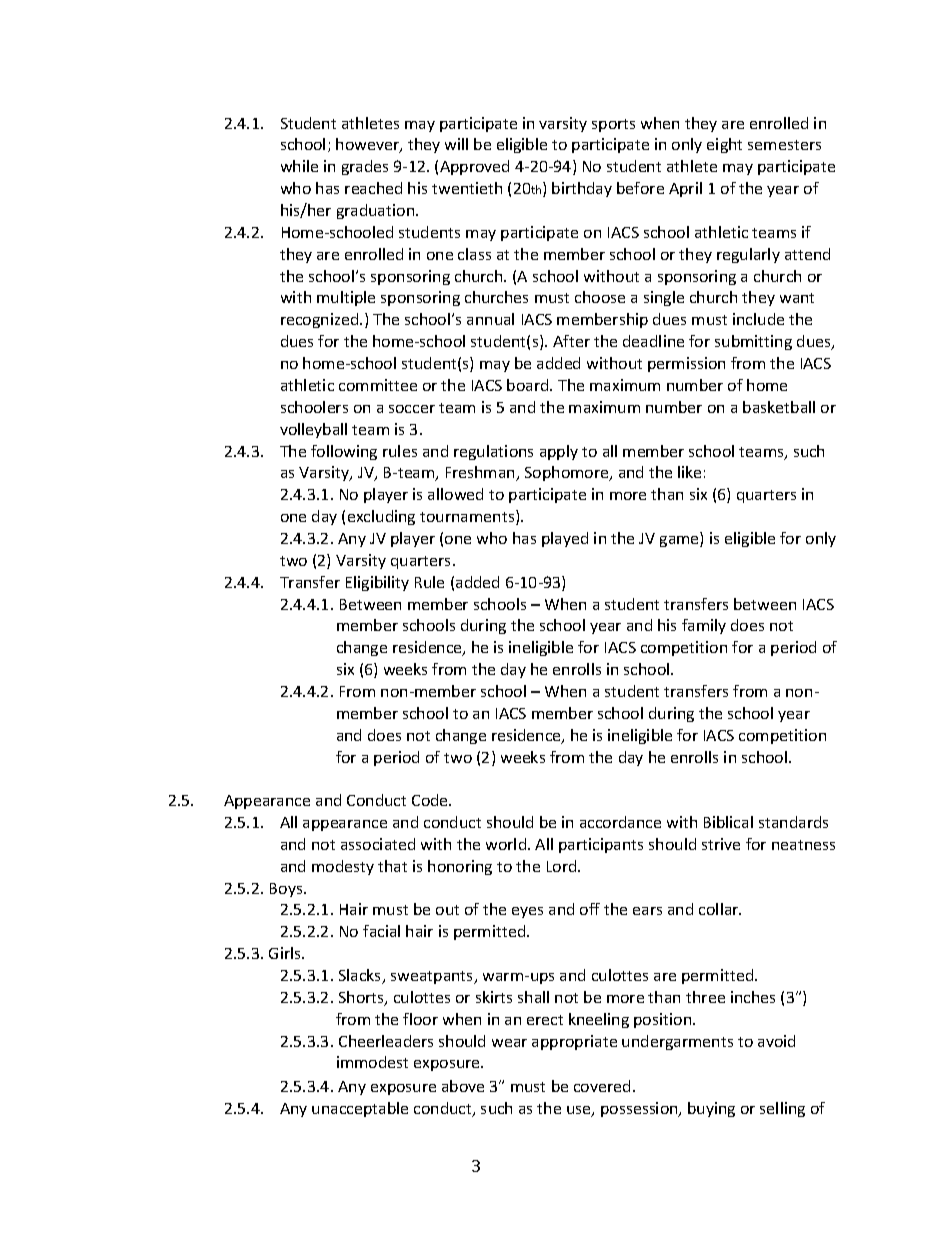 The width and height of the image is (952, 1233). What do you see at coordinates (704, 626) in the image?
I see `family` at bounding box center [704, 626].
